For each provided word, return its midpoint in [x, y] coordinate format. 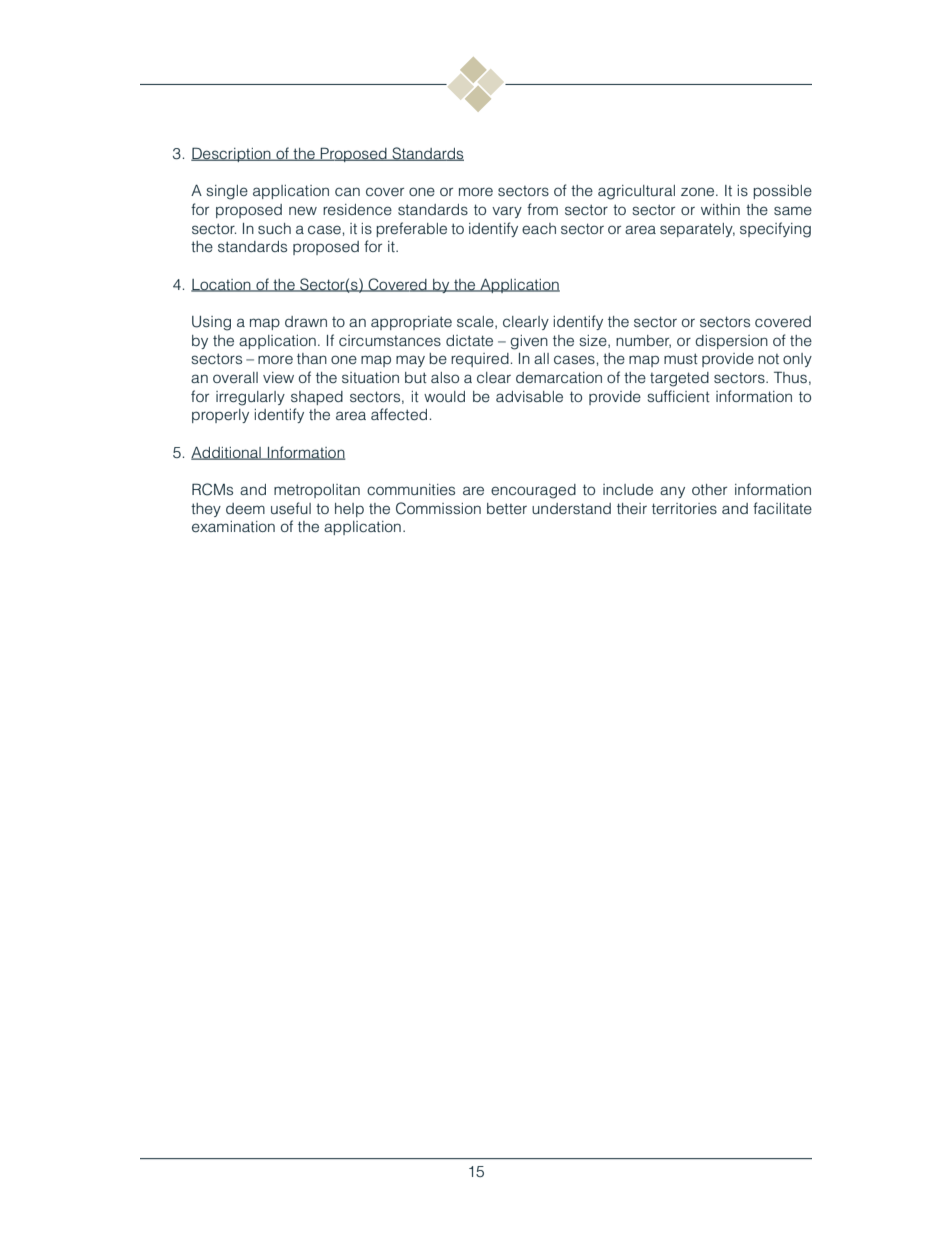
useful [291, 508]
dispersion [731, 342]
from [542, 209]
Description [232, 154]
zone [699, 192]
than [312, 358]
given [529, 342]
